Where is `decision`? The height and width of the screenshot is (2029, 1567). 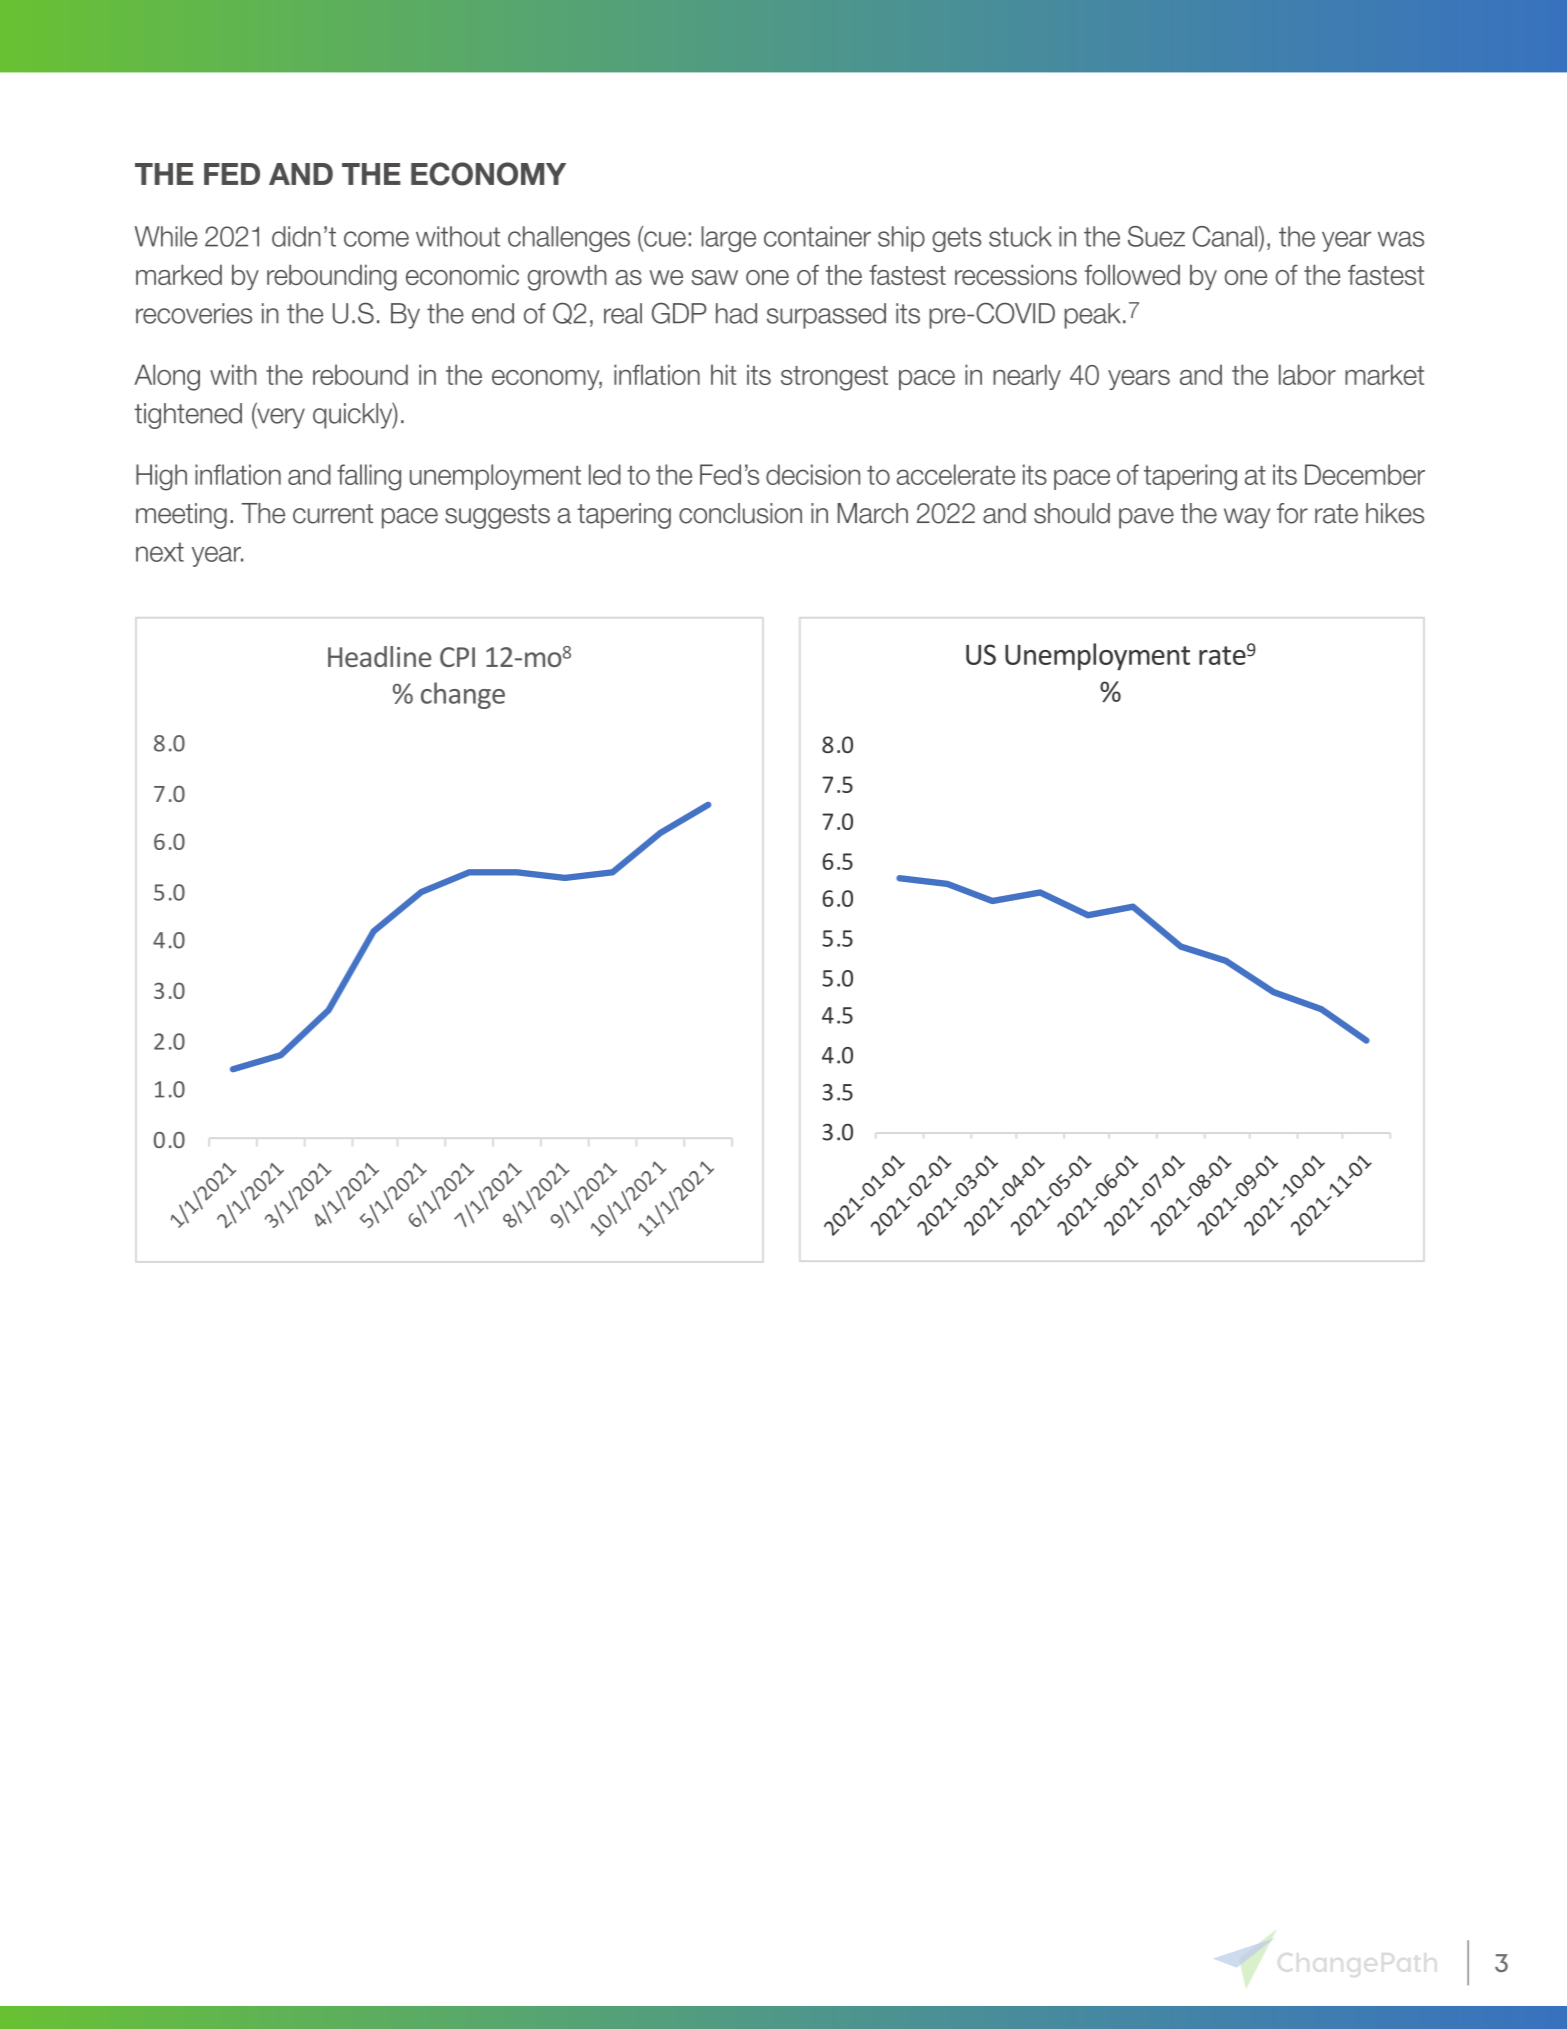 decision is located at coordinates (813, 474).
